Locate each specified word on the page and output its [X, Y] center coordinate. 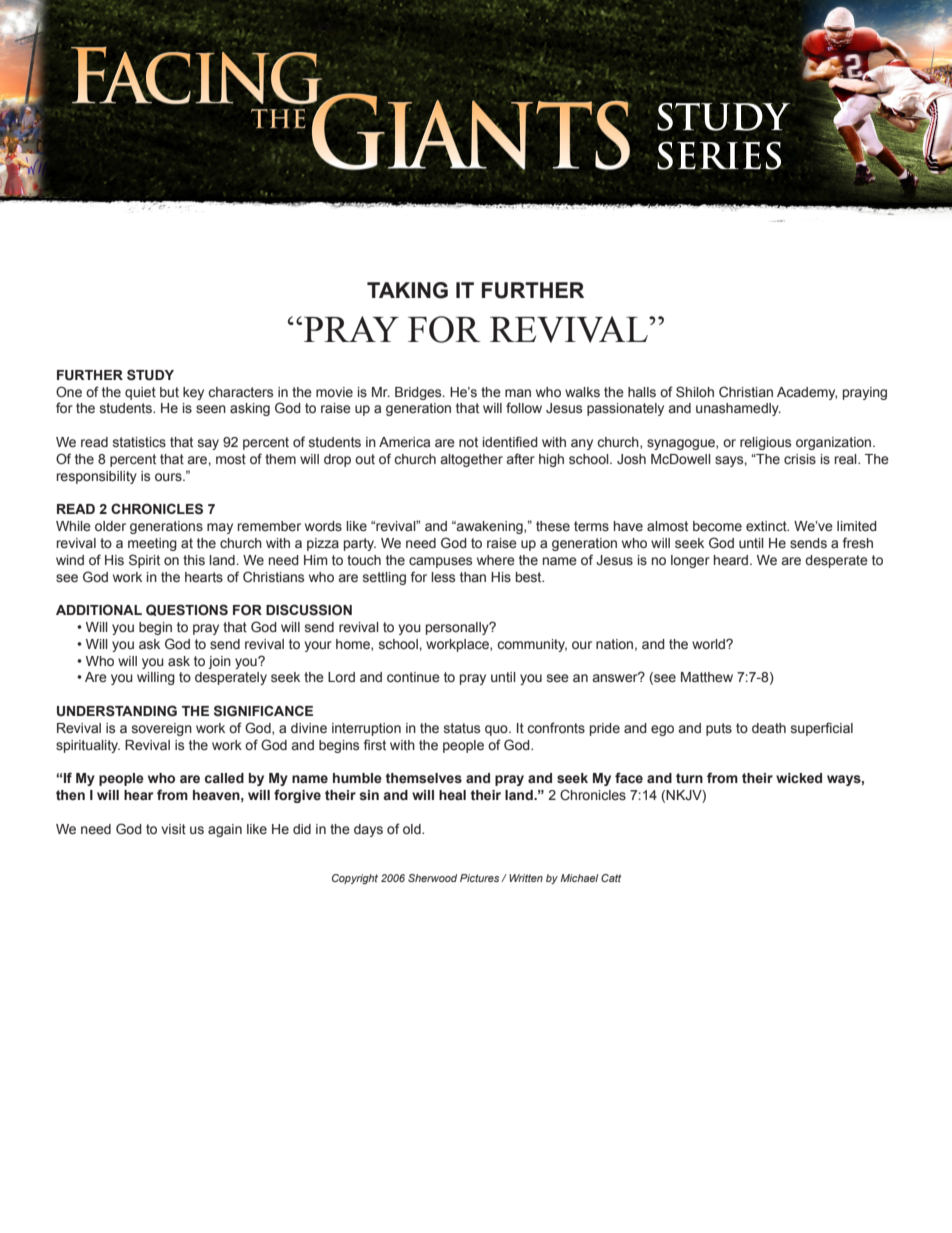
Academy [807, 393]
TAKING [407, 290]
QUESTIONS [187, 610]
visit [173, 829]
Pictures [481, 878]
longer [690, 561]
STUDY [150, 375]
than [473, 577]
